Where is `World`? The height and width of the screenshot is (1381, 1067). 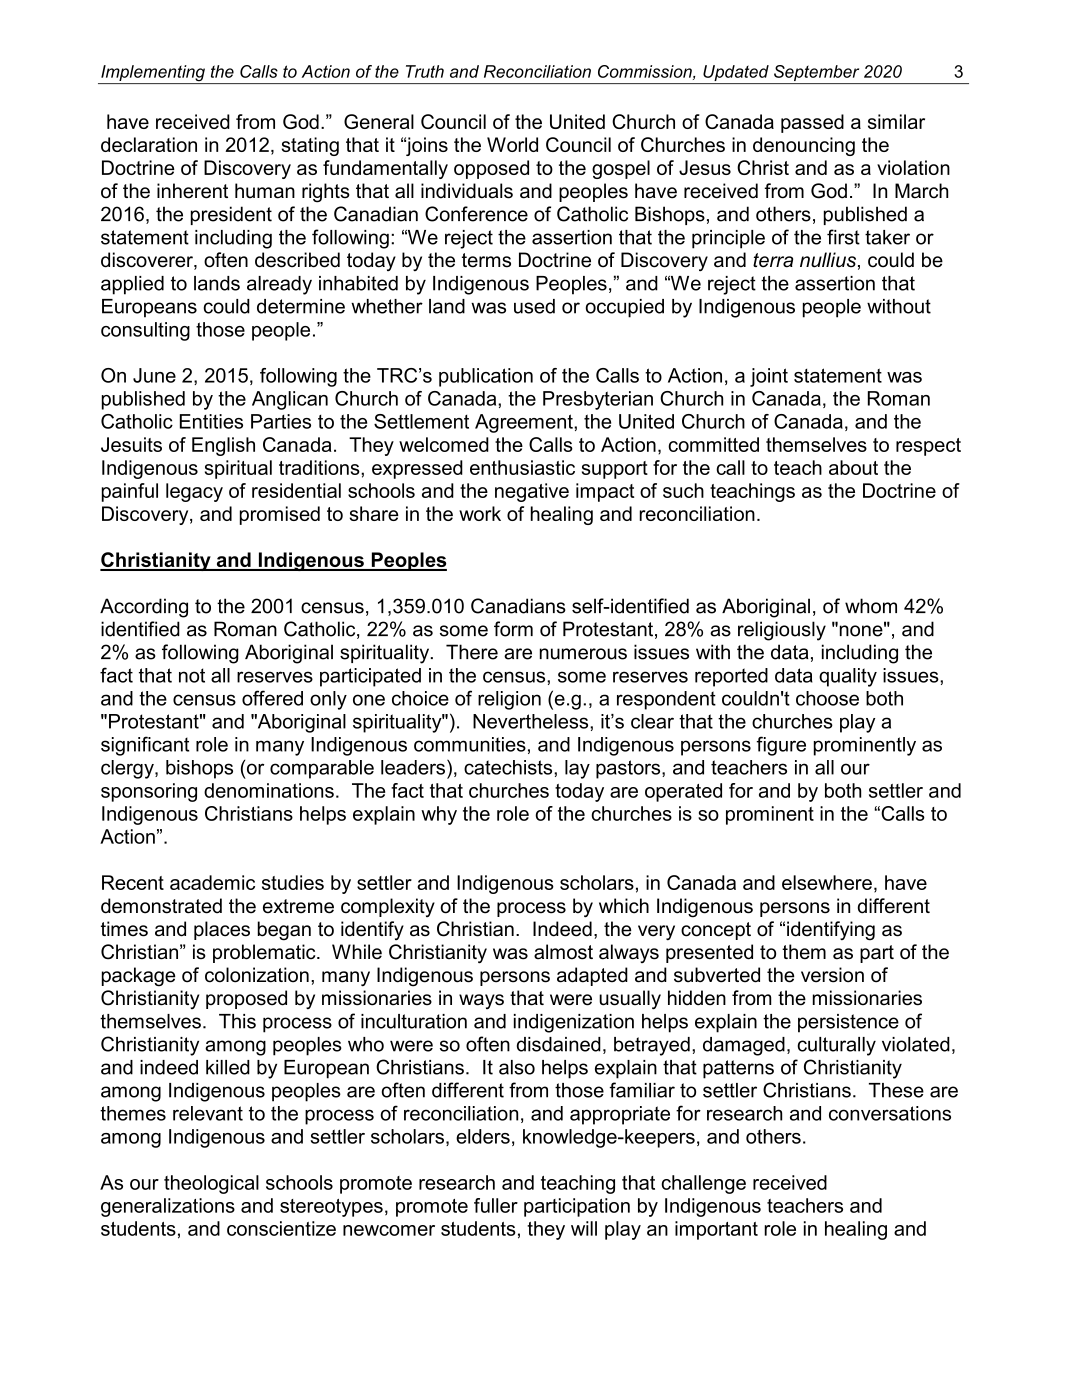 World is located at coordinates (512, 144).
